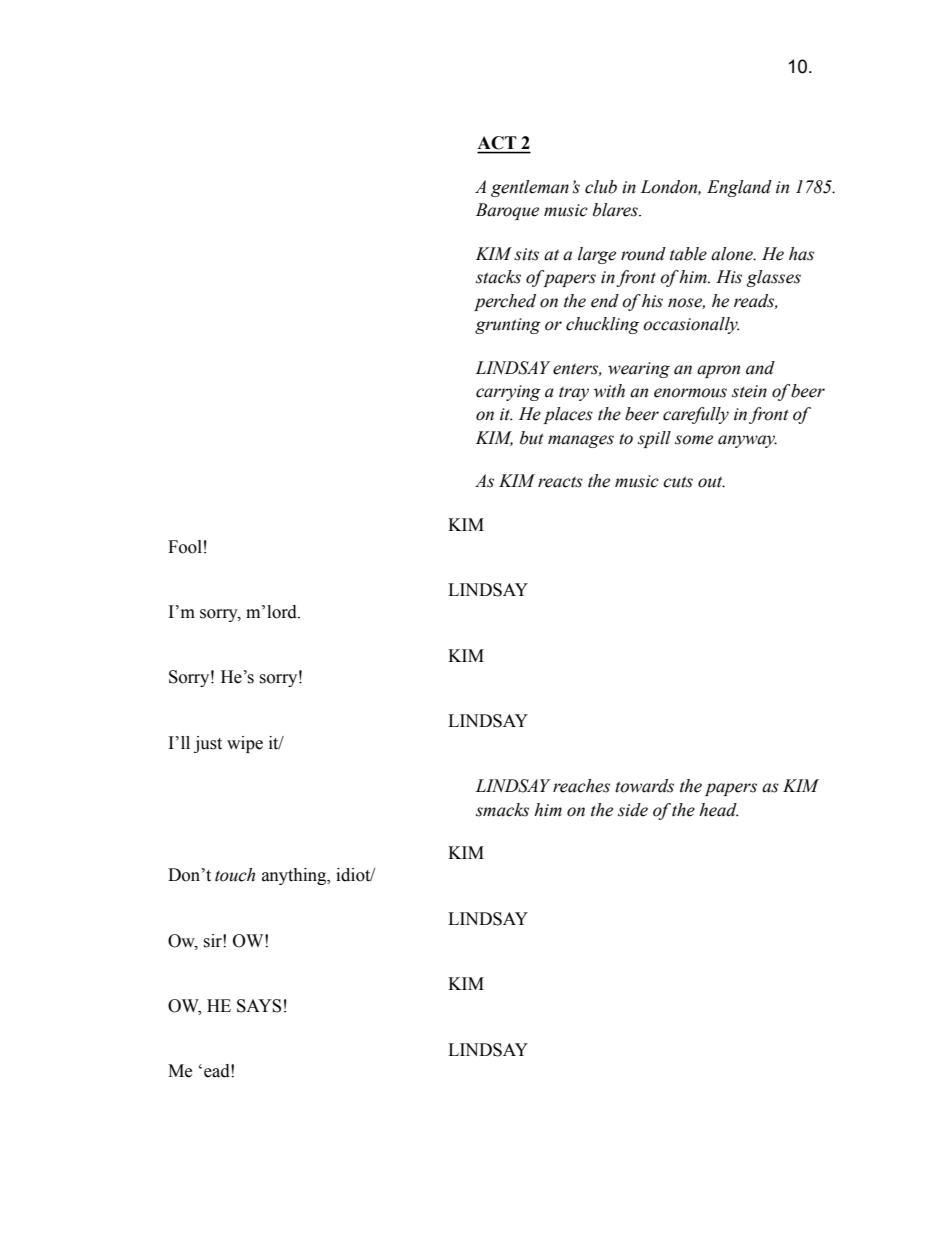 The height and width of the page is (1233, 952). Describe the element at coordinates (644, 786) in the page. I see `towards` at that location.
